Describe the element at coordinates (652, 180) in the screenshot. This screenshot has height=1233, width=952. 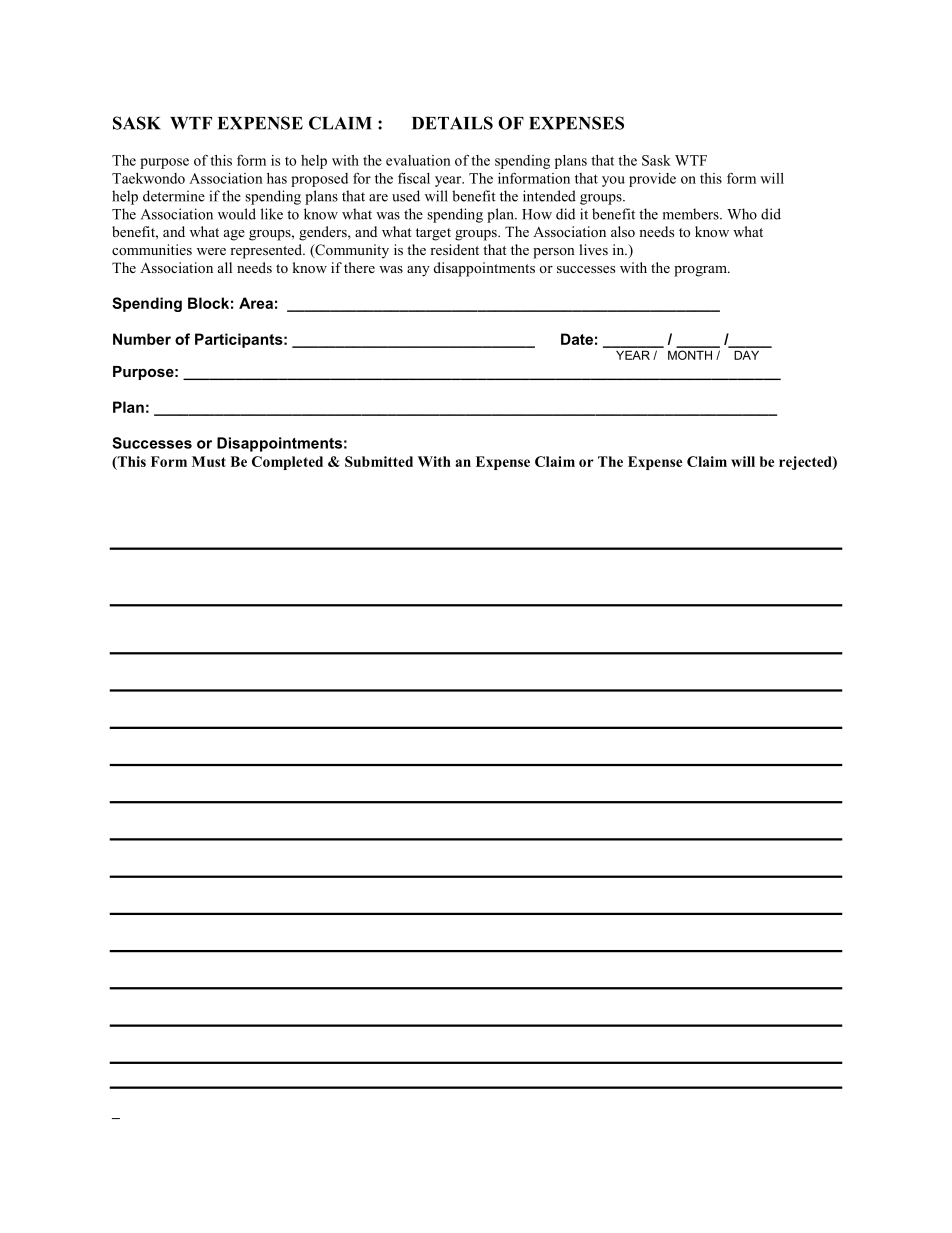
I see `provide` at that location.
